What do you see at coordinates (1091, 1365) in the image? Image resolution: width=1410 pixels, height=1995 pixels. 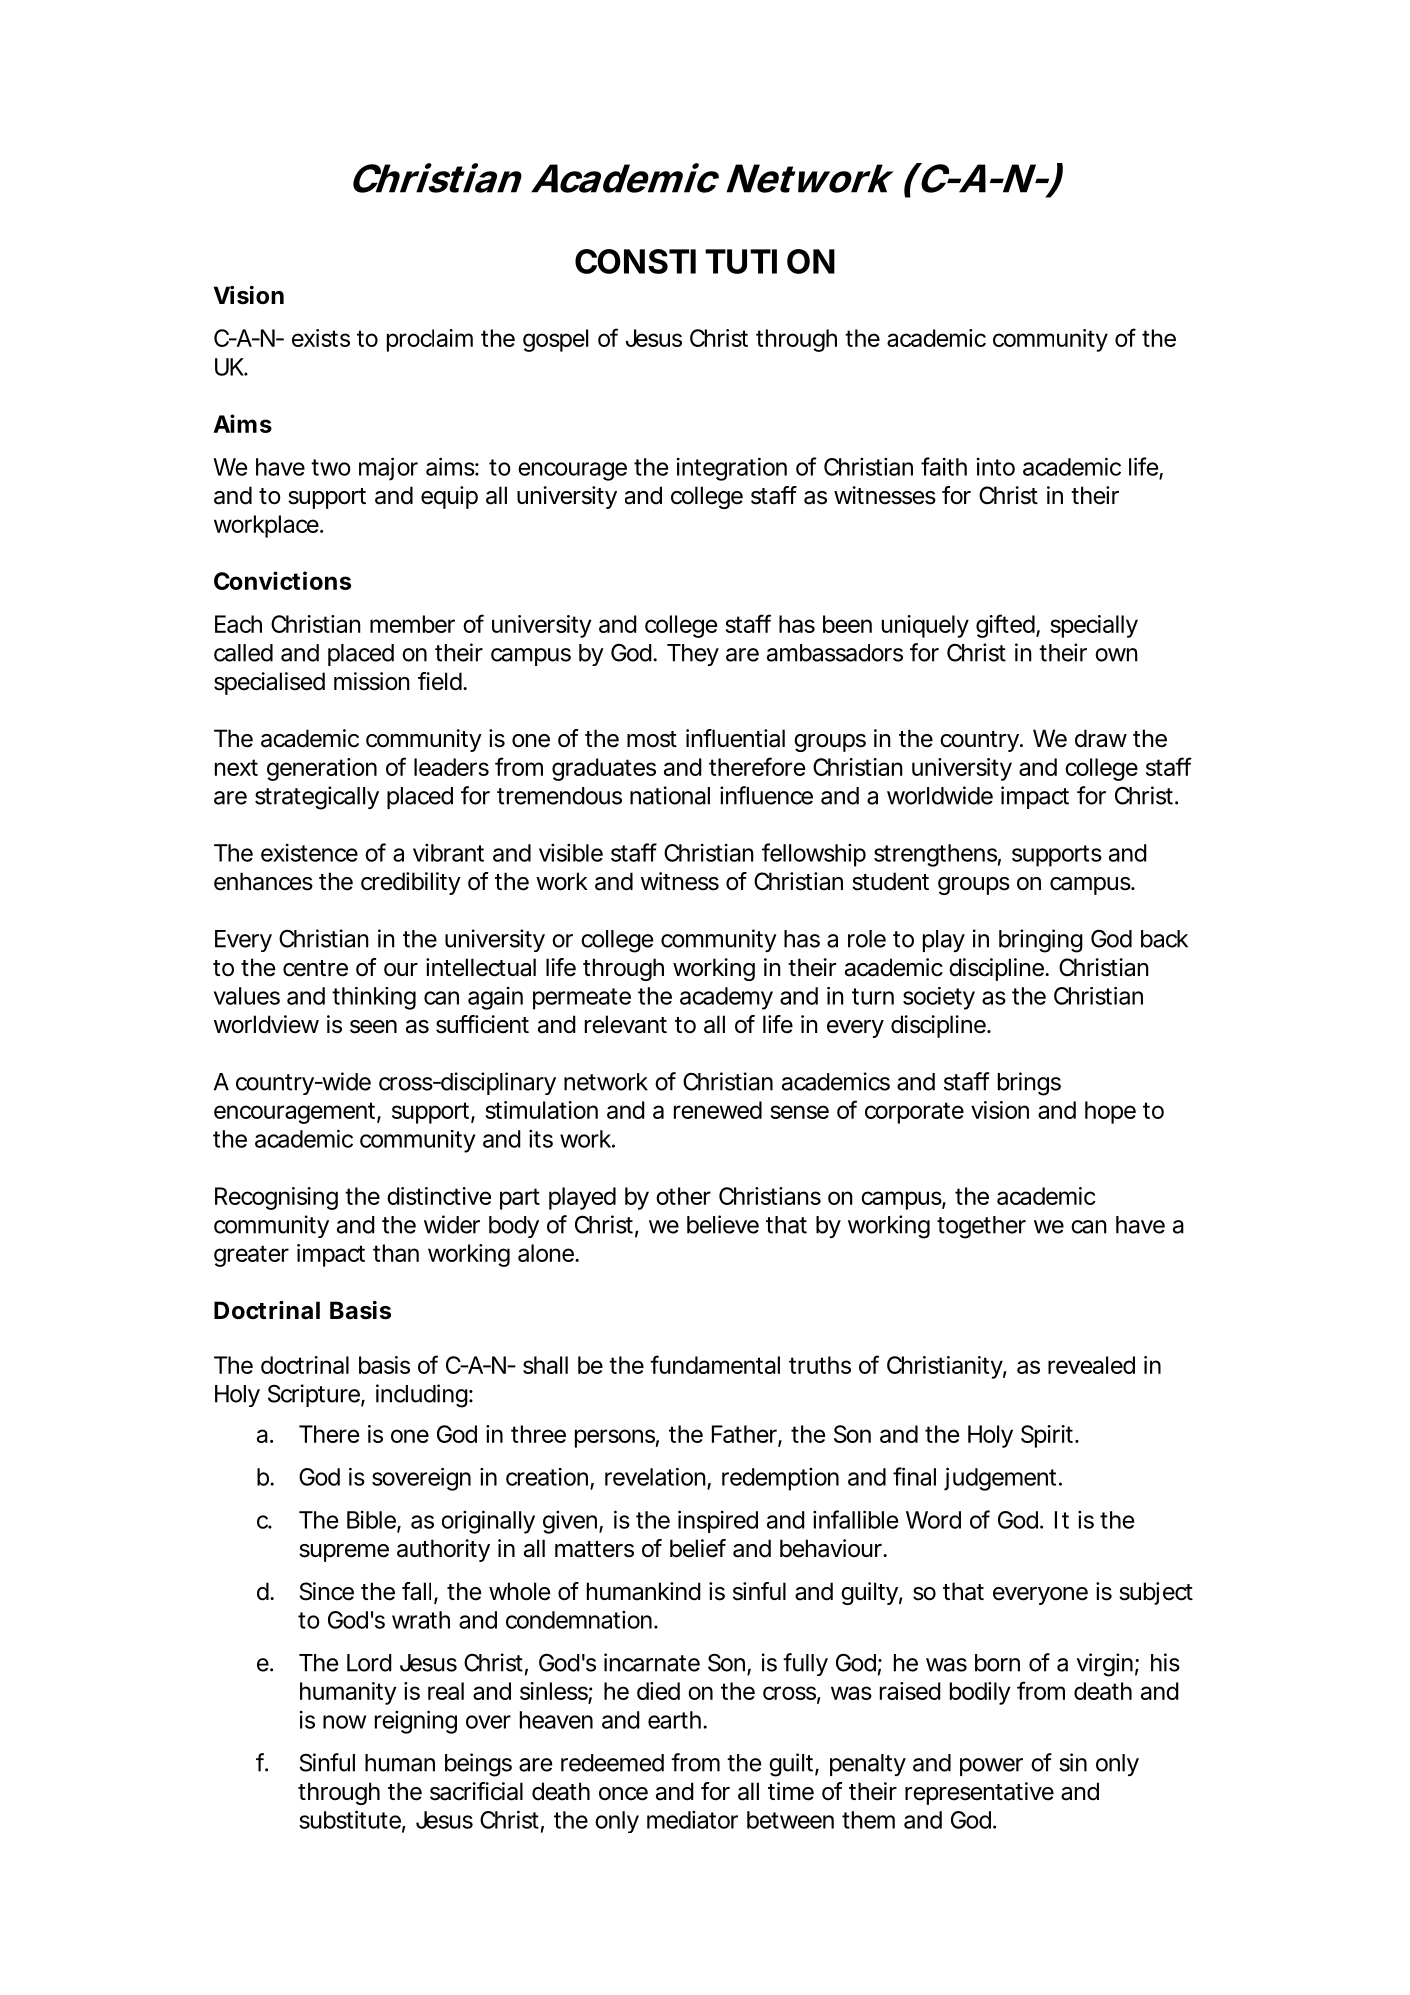 I see `revealed` at bounding box center [1091, 1365].
